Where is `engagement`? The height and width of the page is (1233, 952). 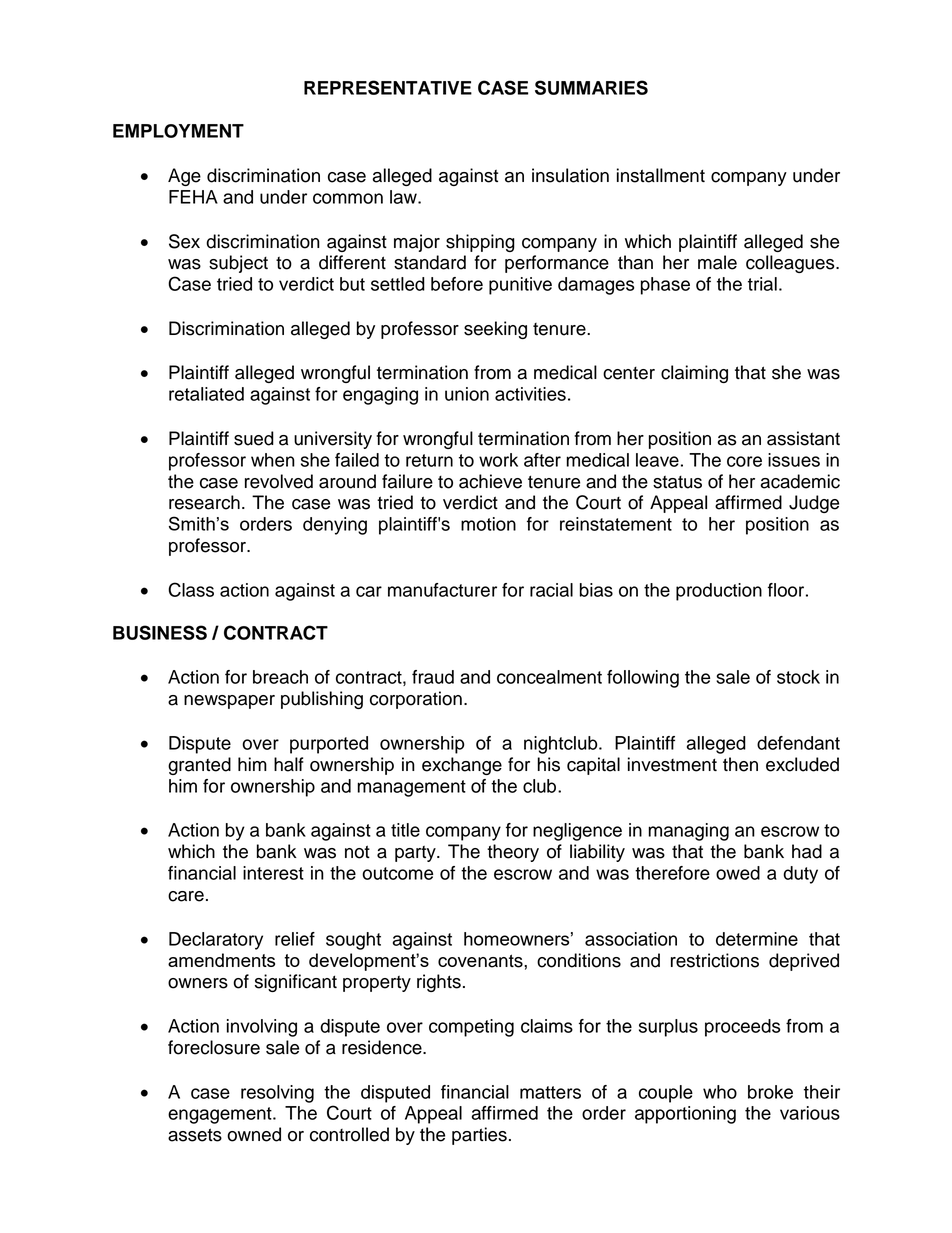 engagement is located at coordinates (221, 1115).
